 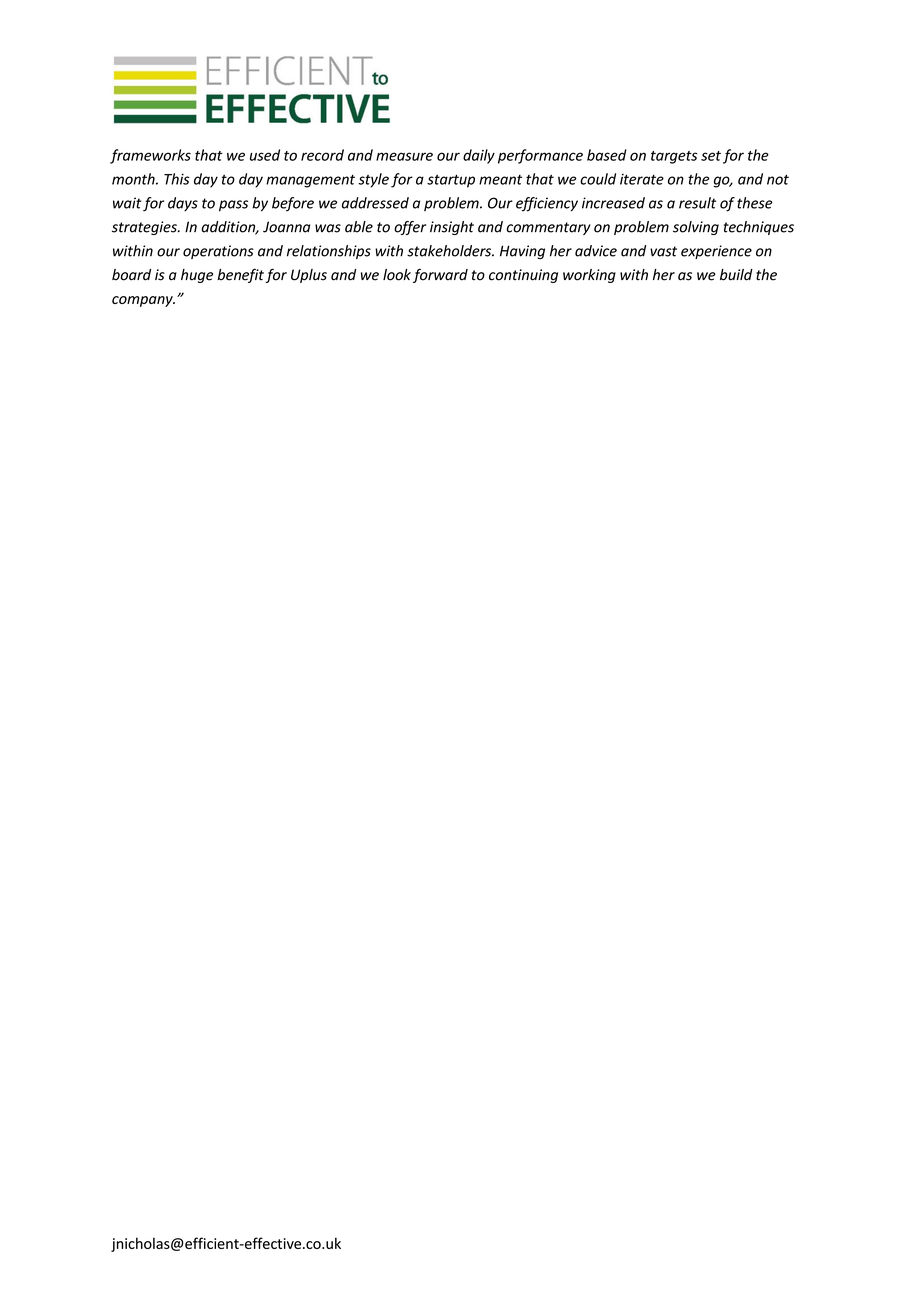 What do you see at coordinates (522, 252) in the image?
I see `Having` at bounding box center [522, 252].
